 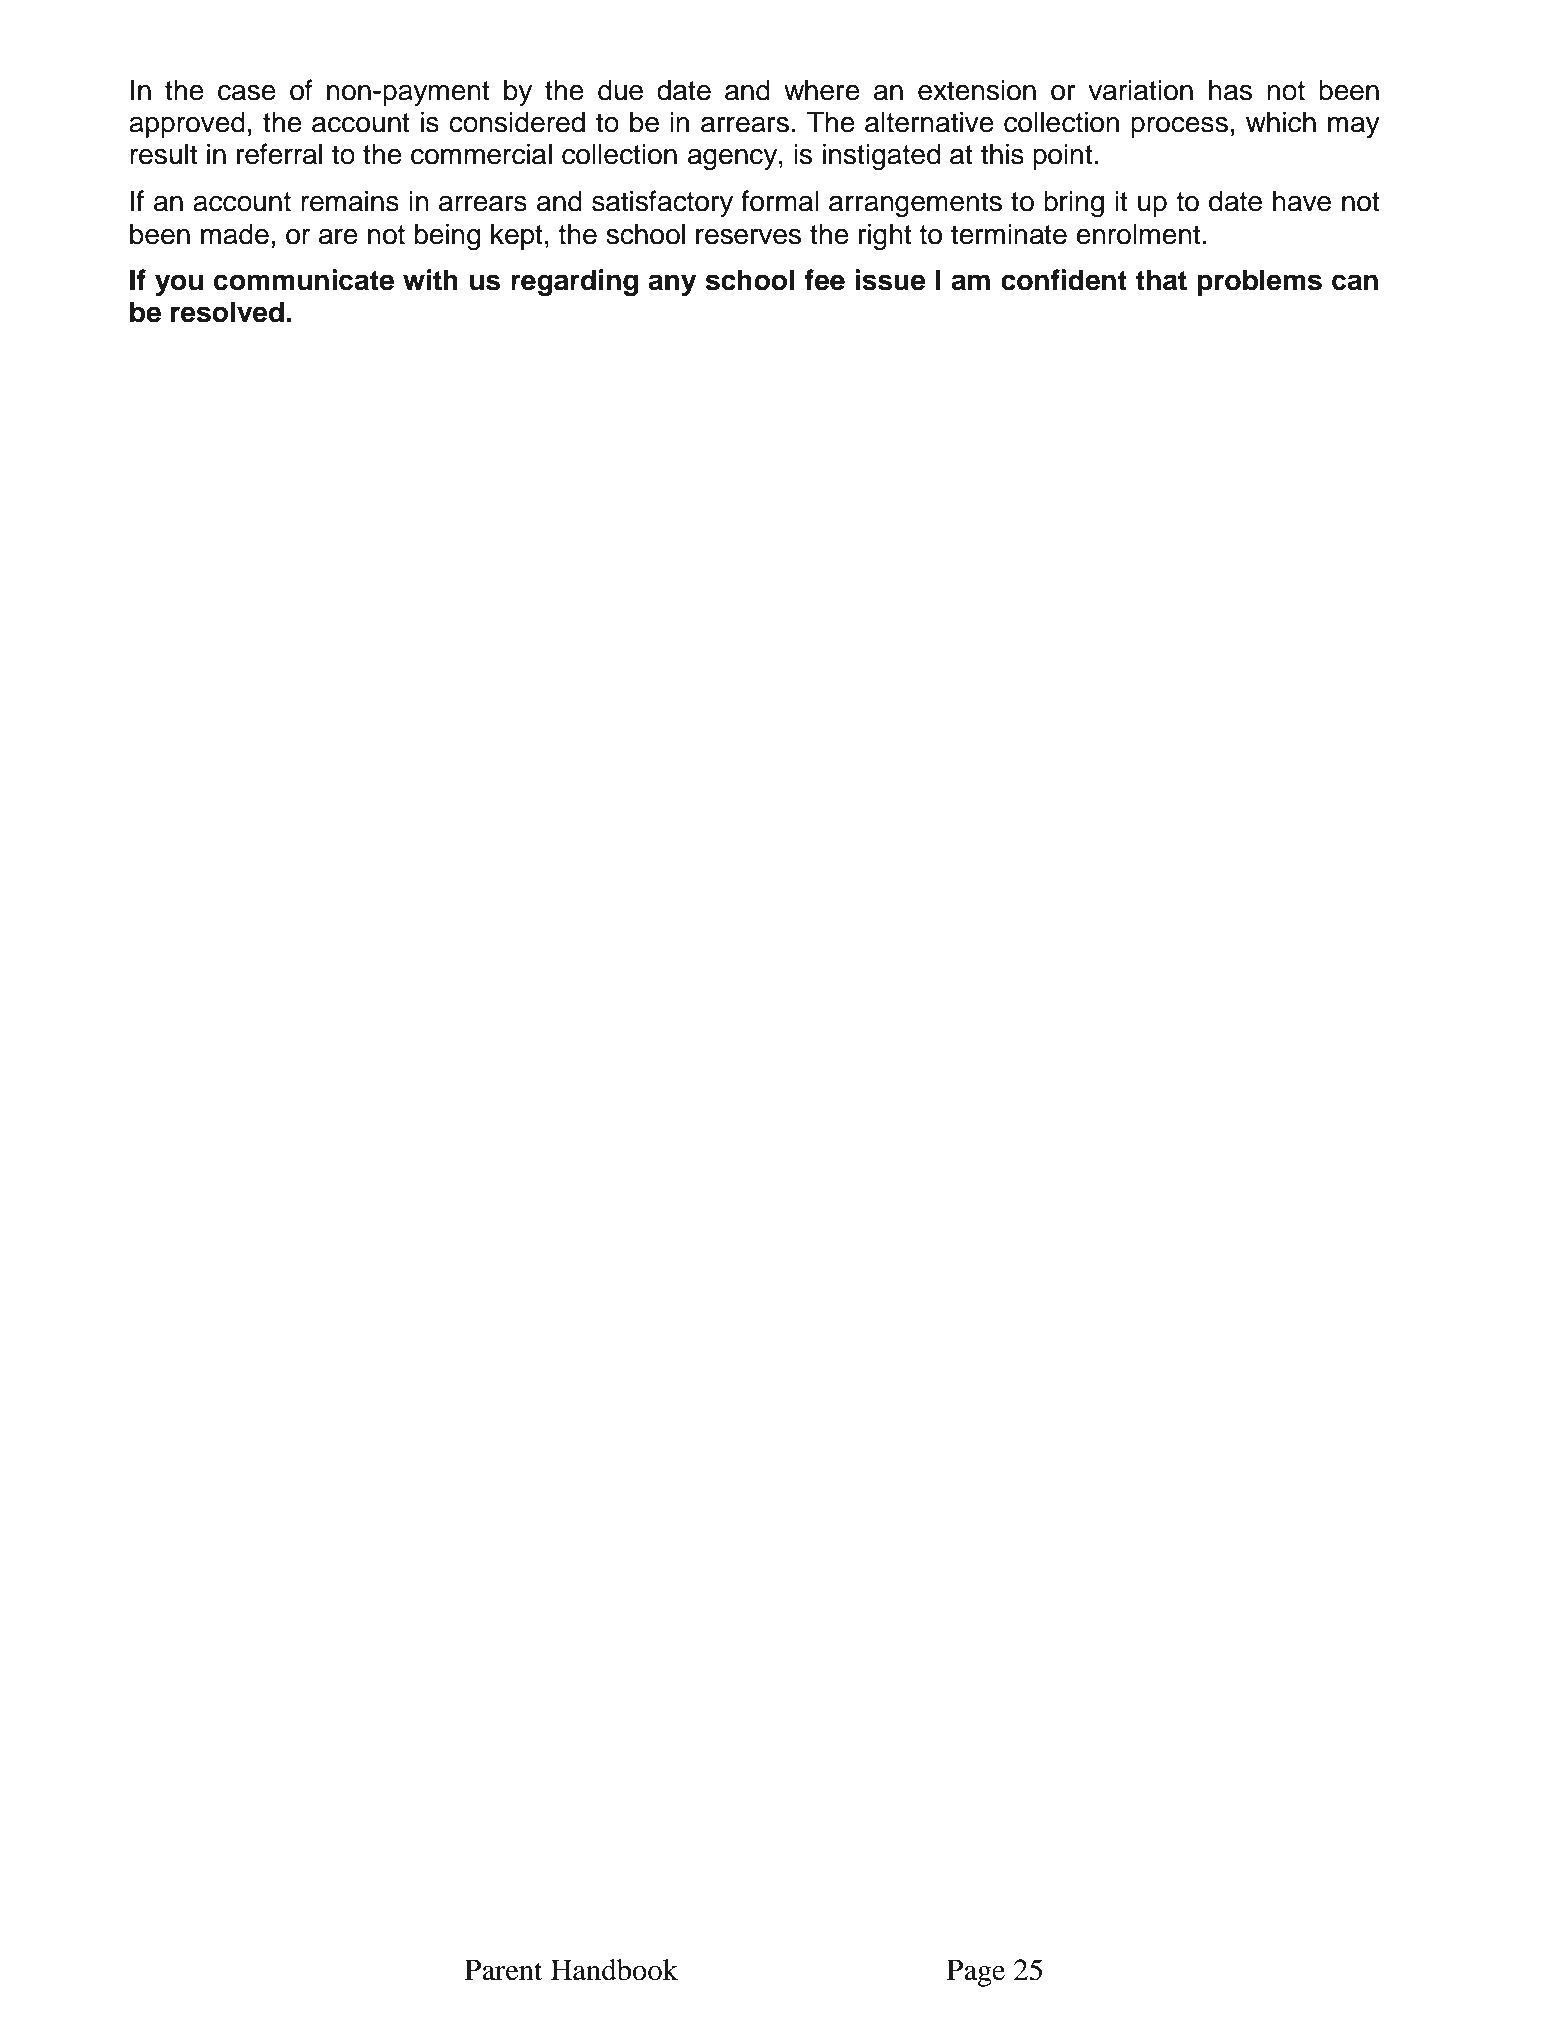 What do you see at coordinates (1259, 282) in the screenshot?
I see `problems` at bounding box center [1259, 282].
